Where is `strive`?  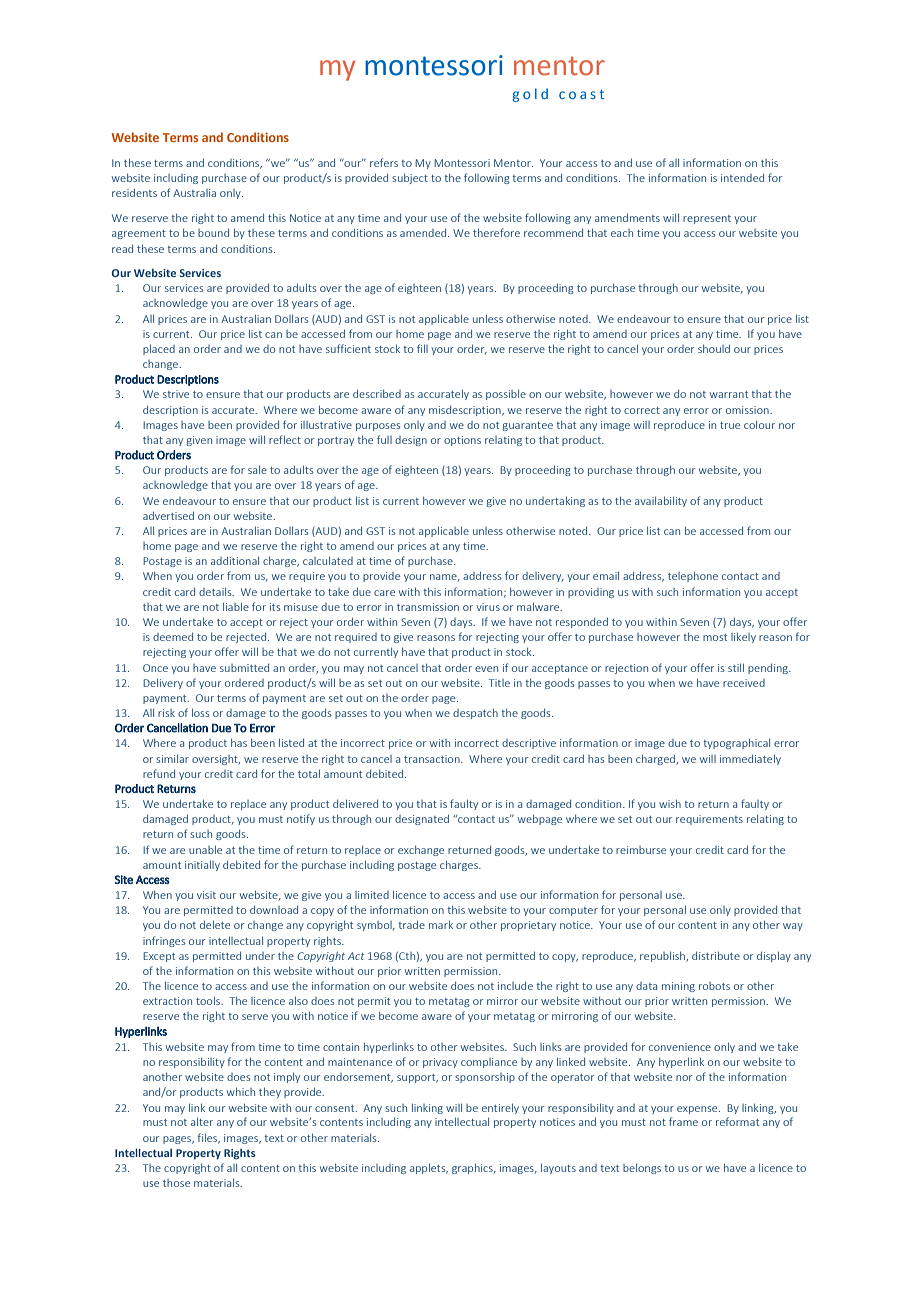 strive is located at coordinates (176, 394).
